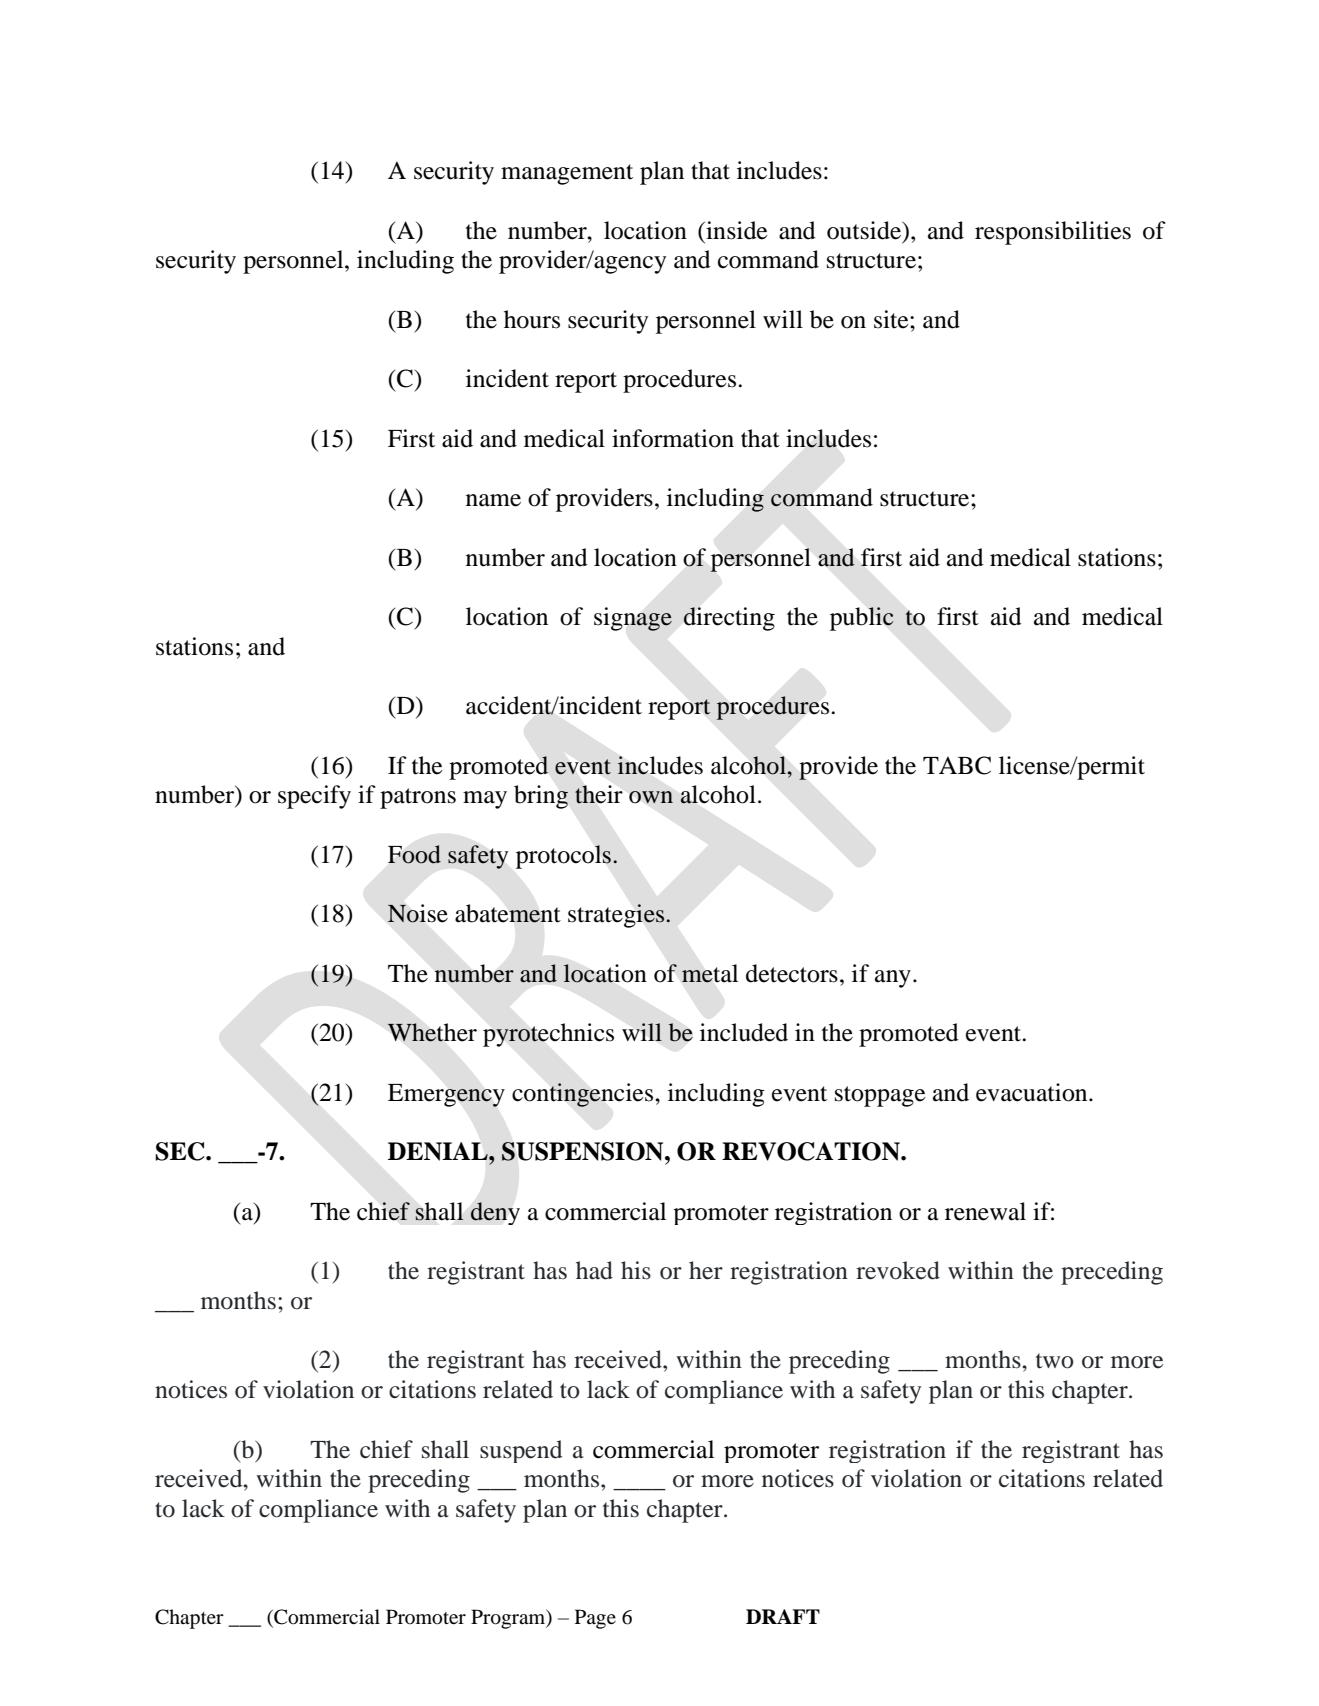 The width and height of the screenshot is (1319, 1706). Describe the element at coordinates (417, 913) in the screenshot. I see `Noise` at that location.
